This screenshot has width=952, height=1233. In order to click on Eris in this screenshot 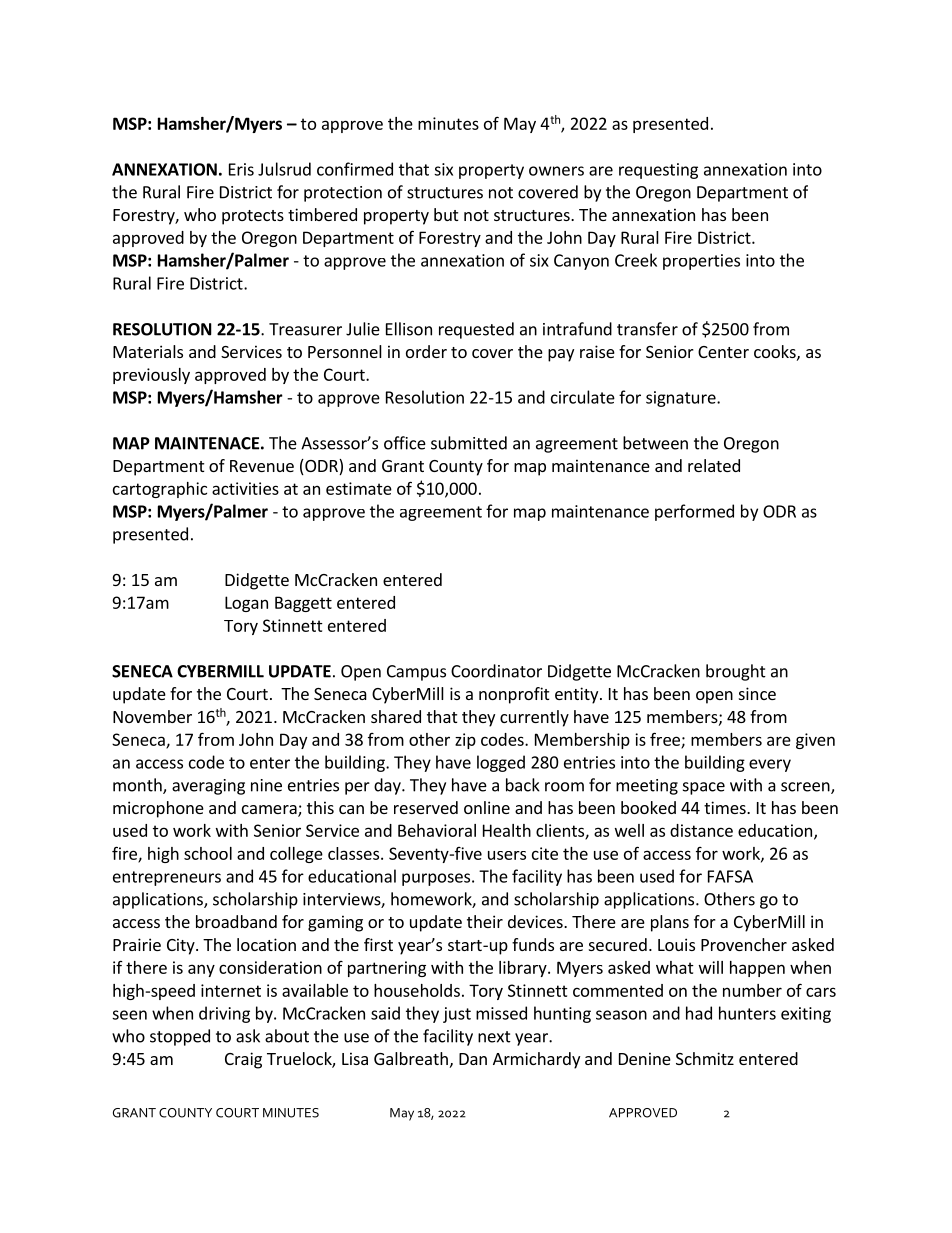, I will do `click(241, 169)`.
